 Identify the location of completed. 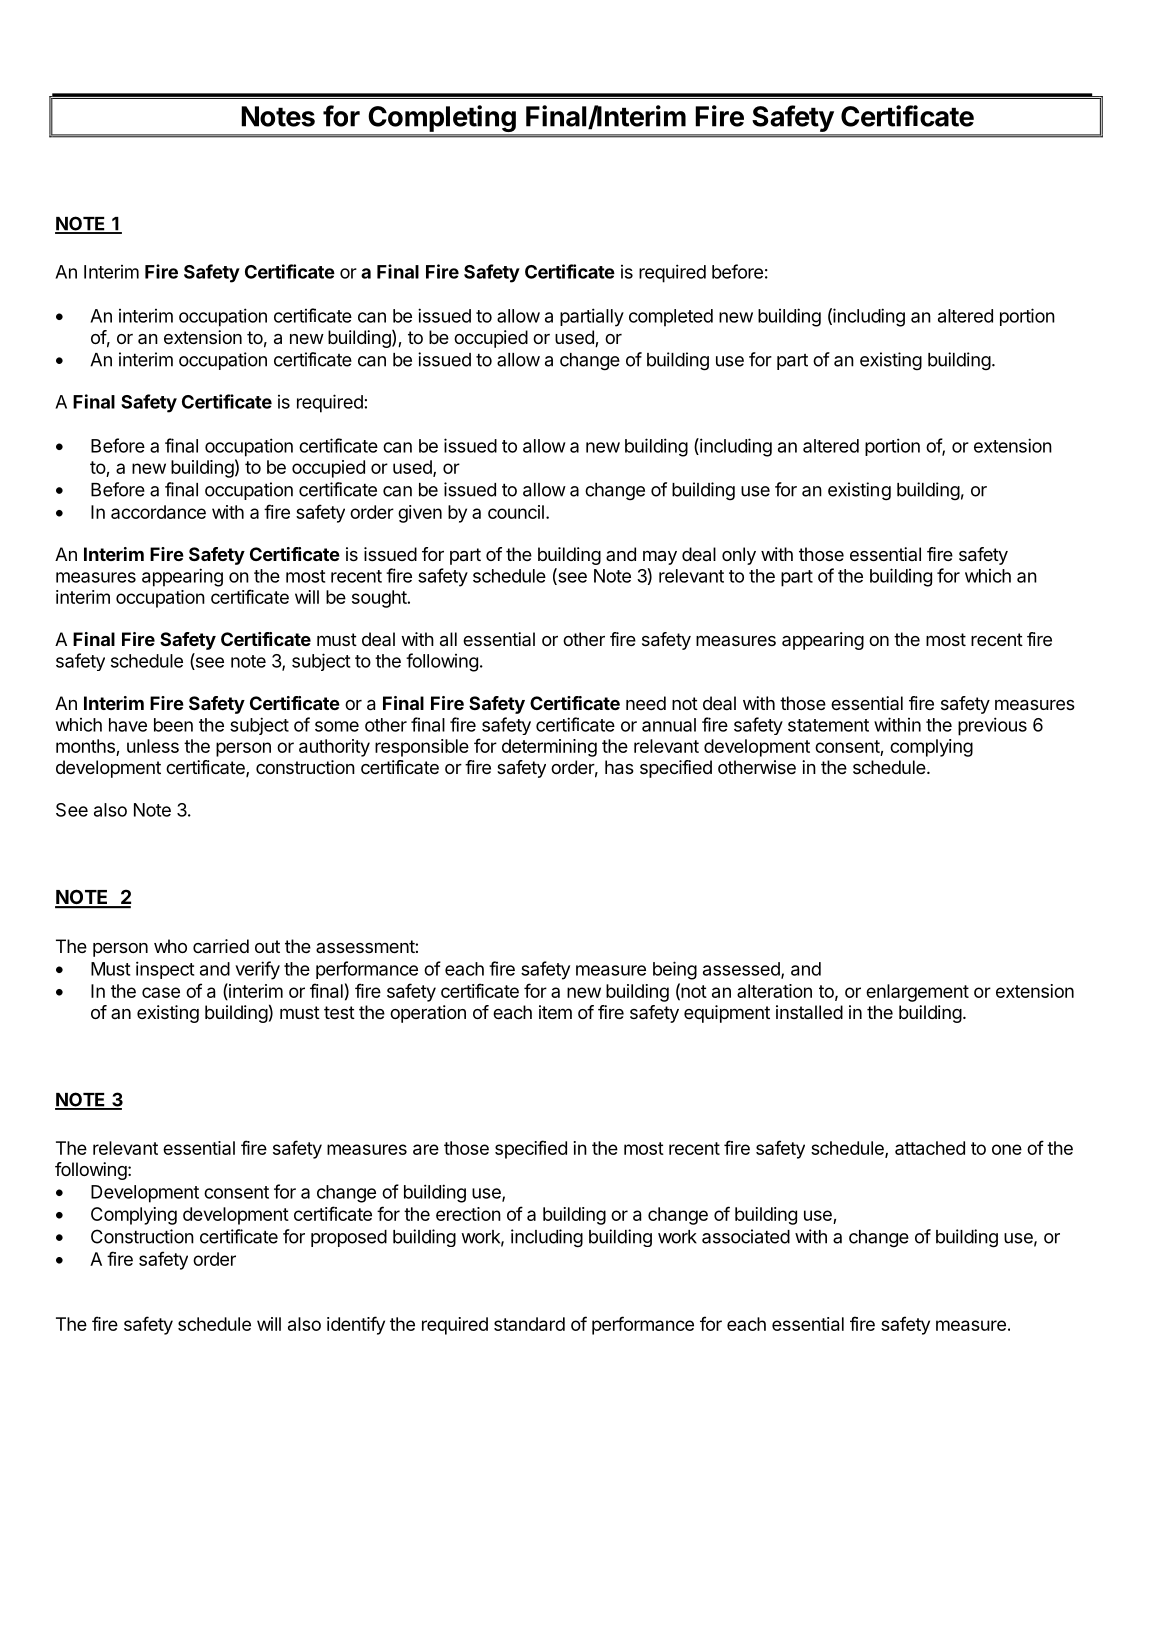
(671, 318).
